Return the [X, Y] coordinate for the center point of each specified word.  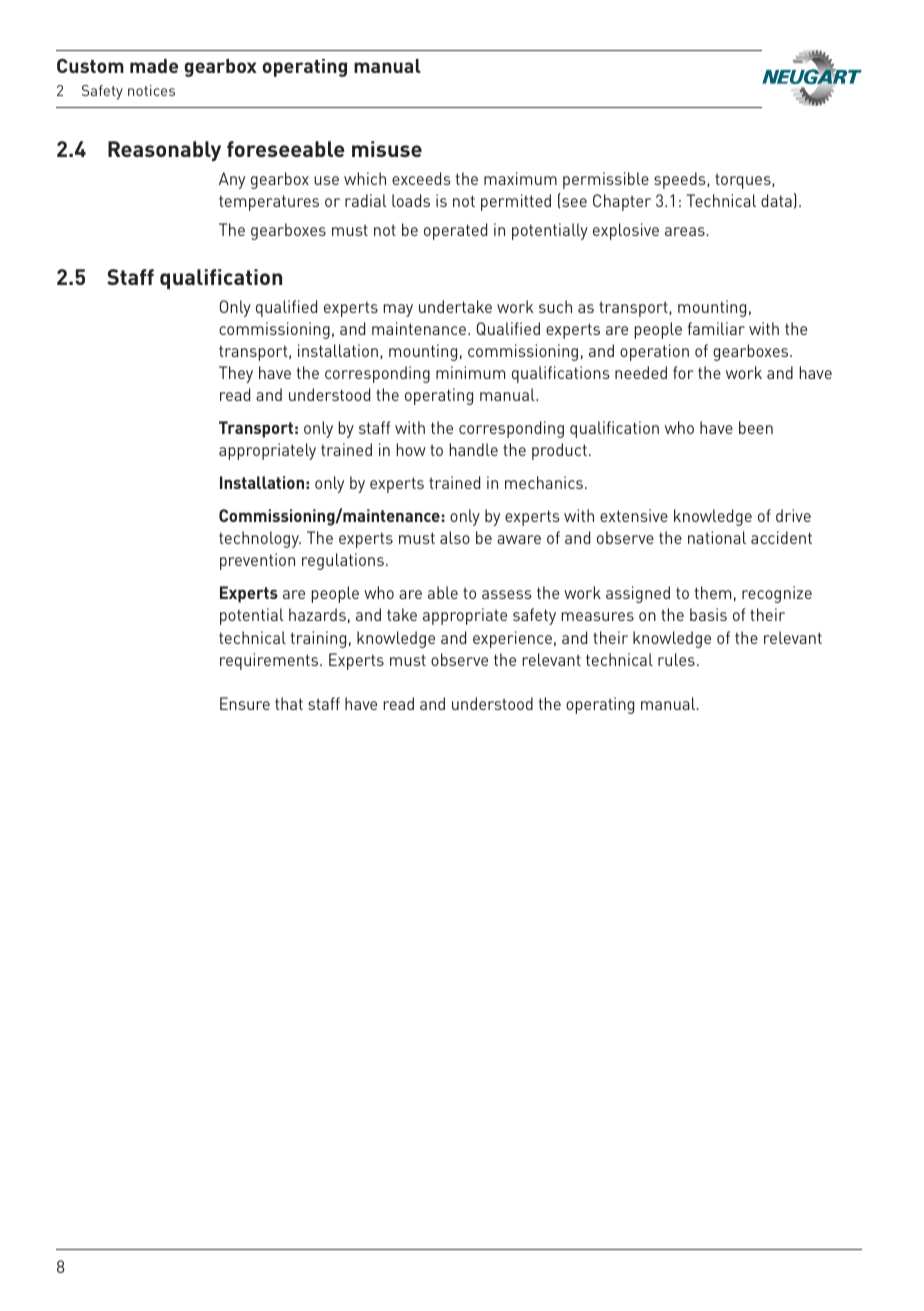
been [756, 427]
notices [151, 90]
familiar [716, 328]
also [455, 537]
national [717, 537]
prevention [257, 561]
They [236, 374]
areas [686, 231]
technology [260, 539]
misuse [387, 149]
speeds [681, 180]
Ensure [245, 703]
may [398, 310]
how [411, 449]
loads [411, 200]
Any [232, 180]
